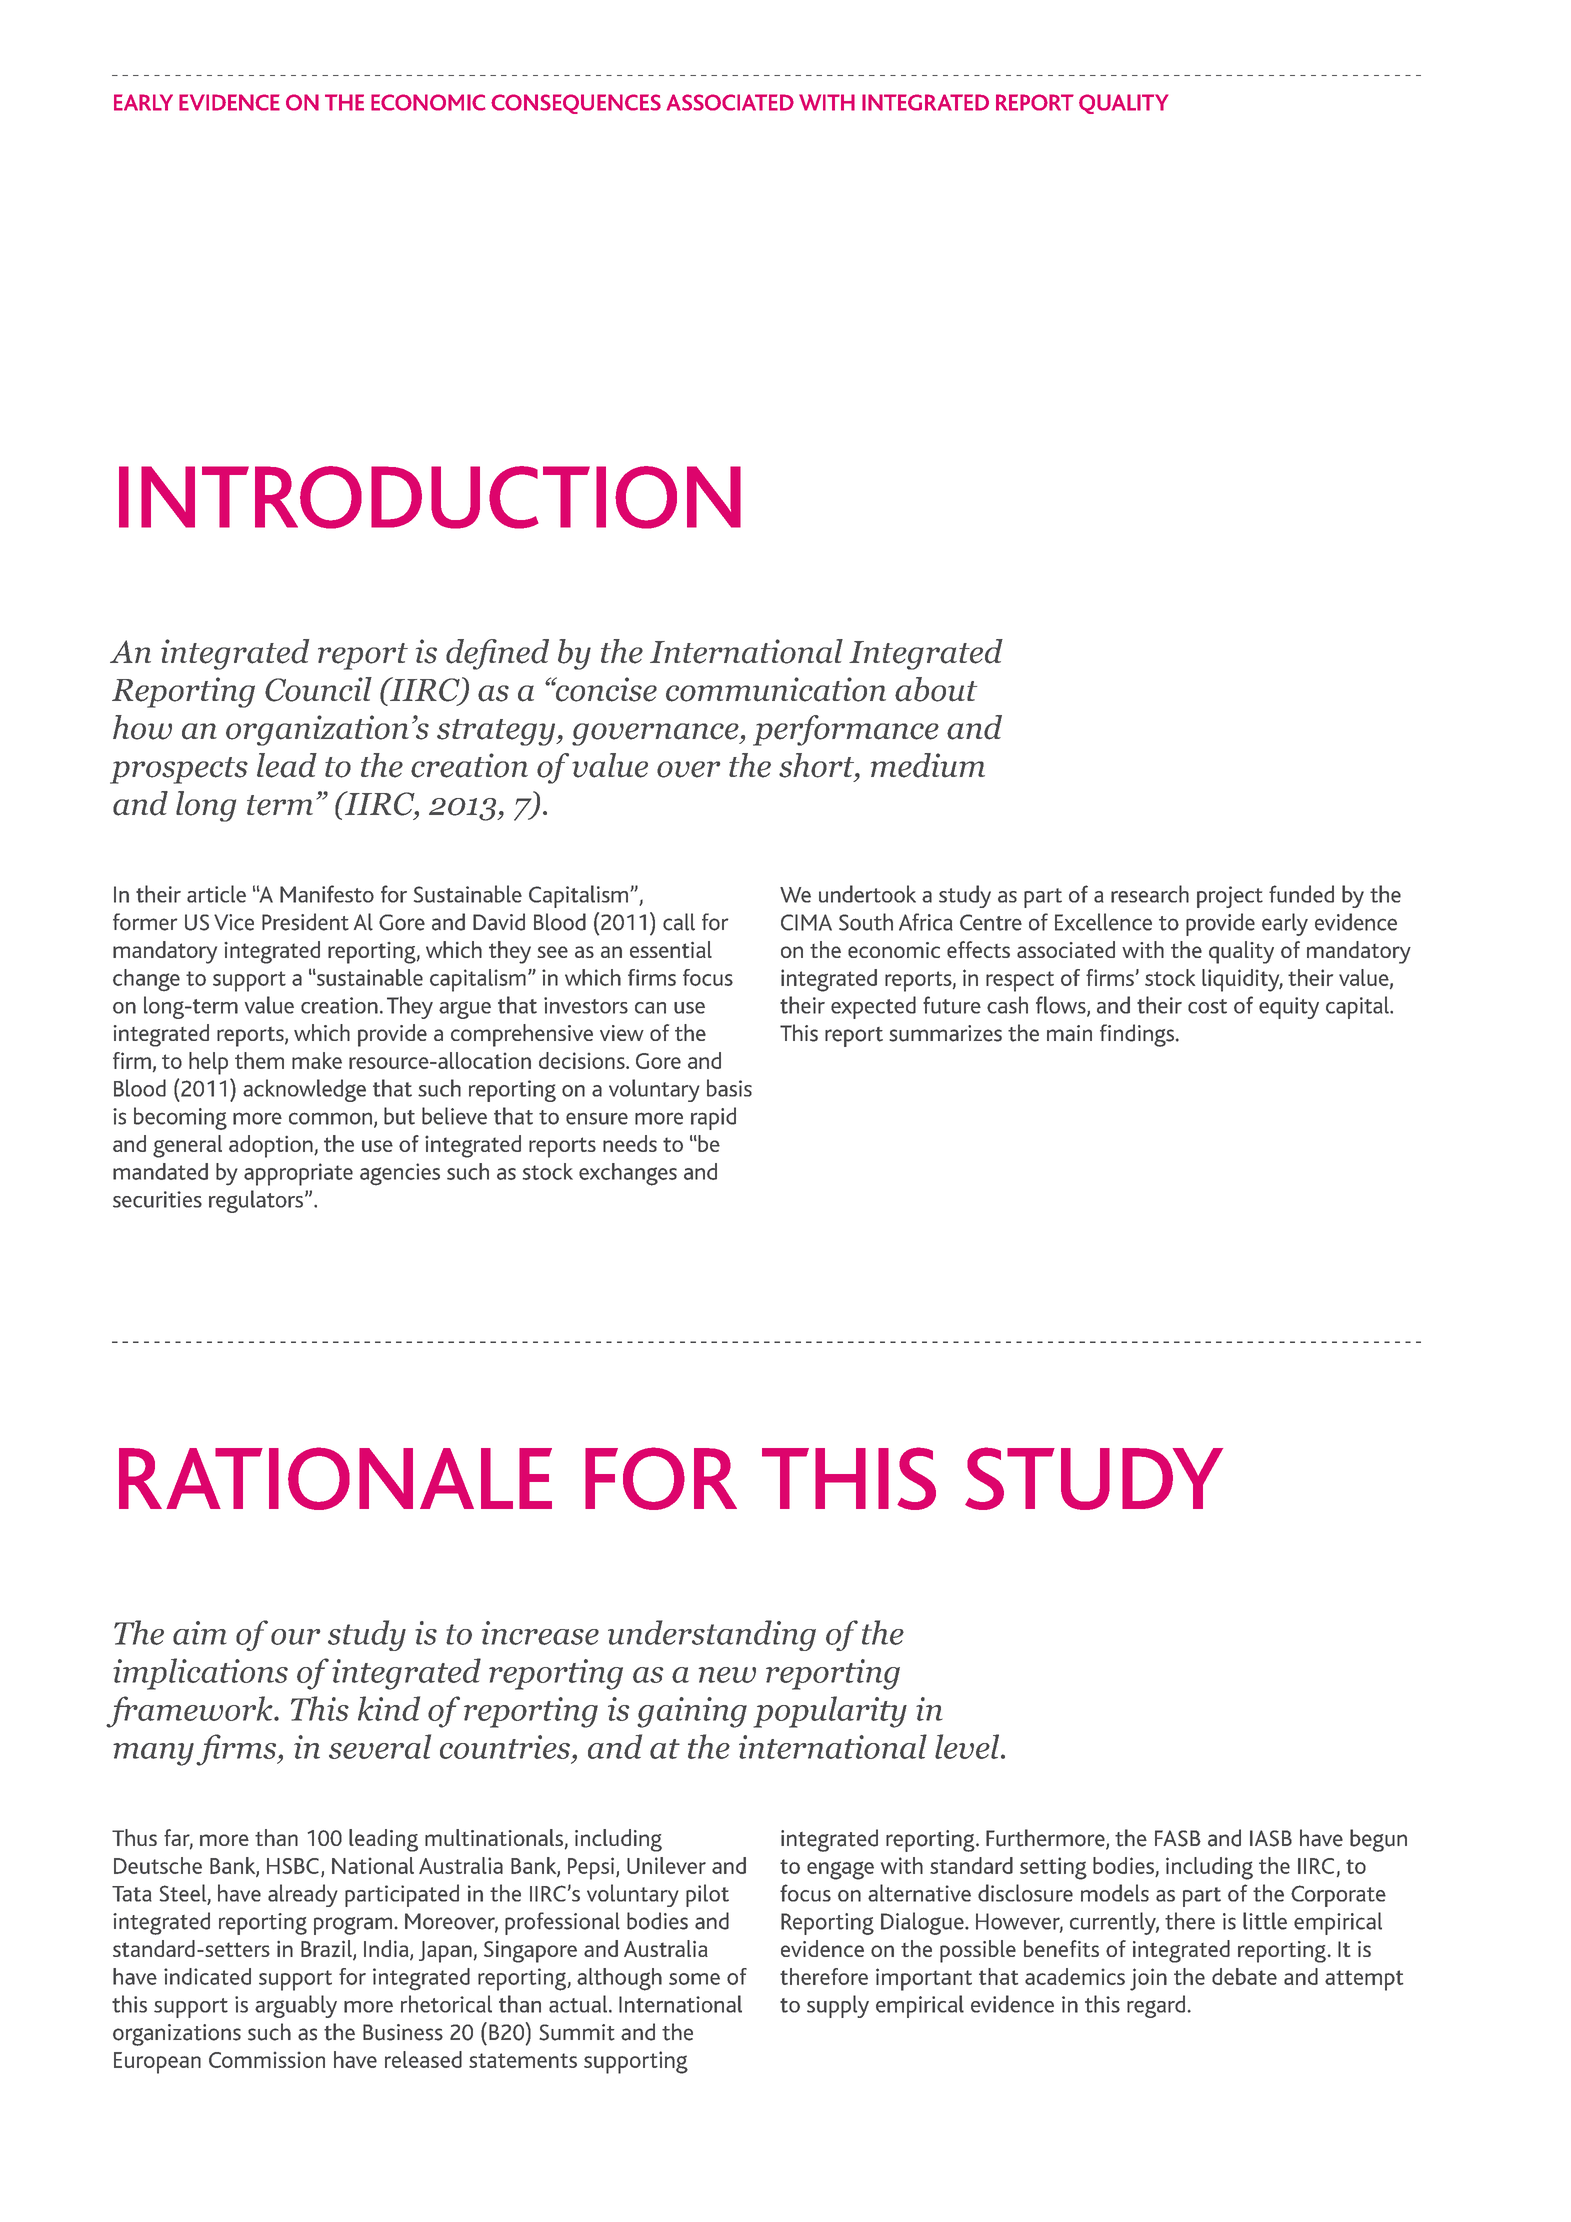  I want to click on about, so click(936, 689).
